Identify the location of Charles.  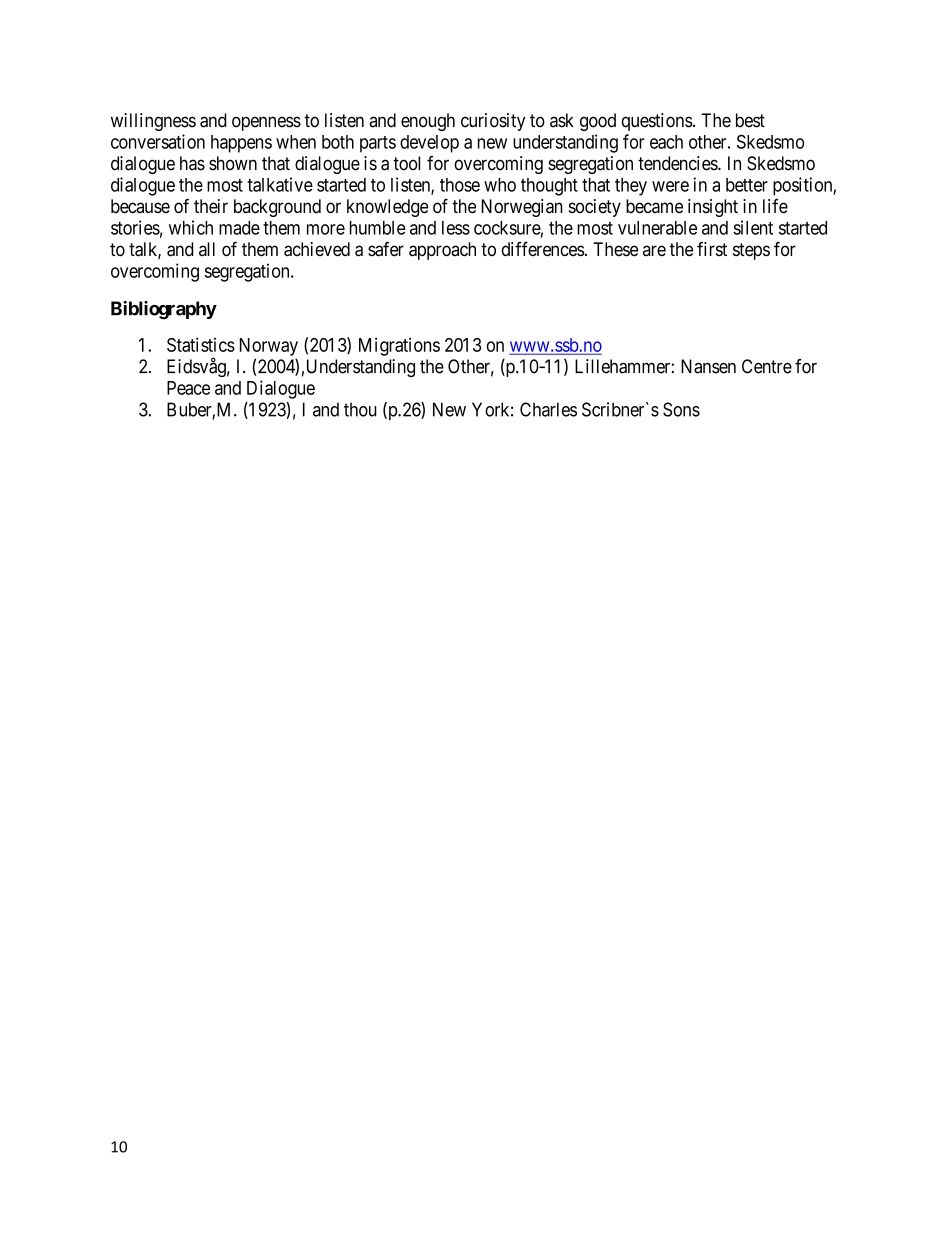
(548, 409).
